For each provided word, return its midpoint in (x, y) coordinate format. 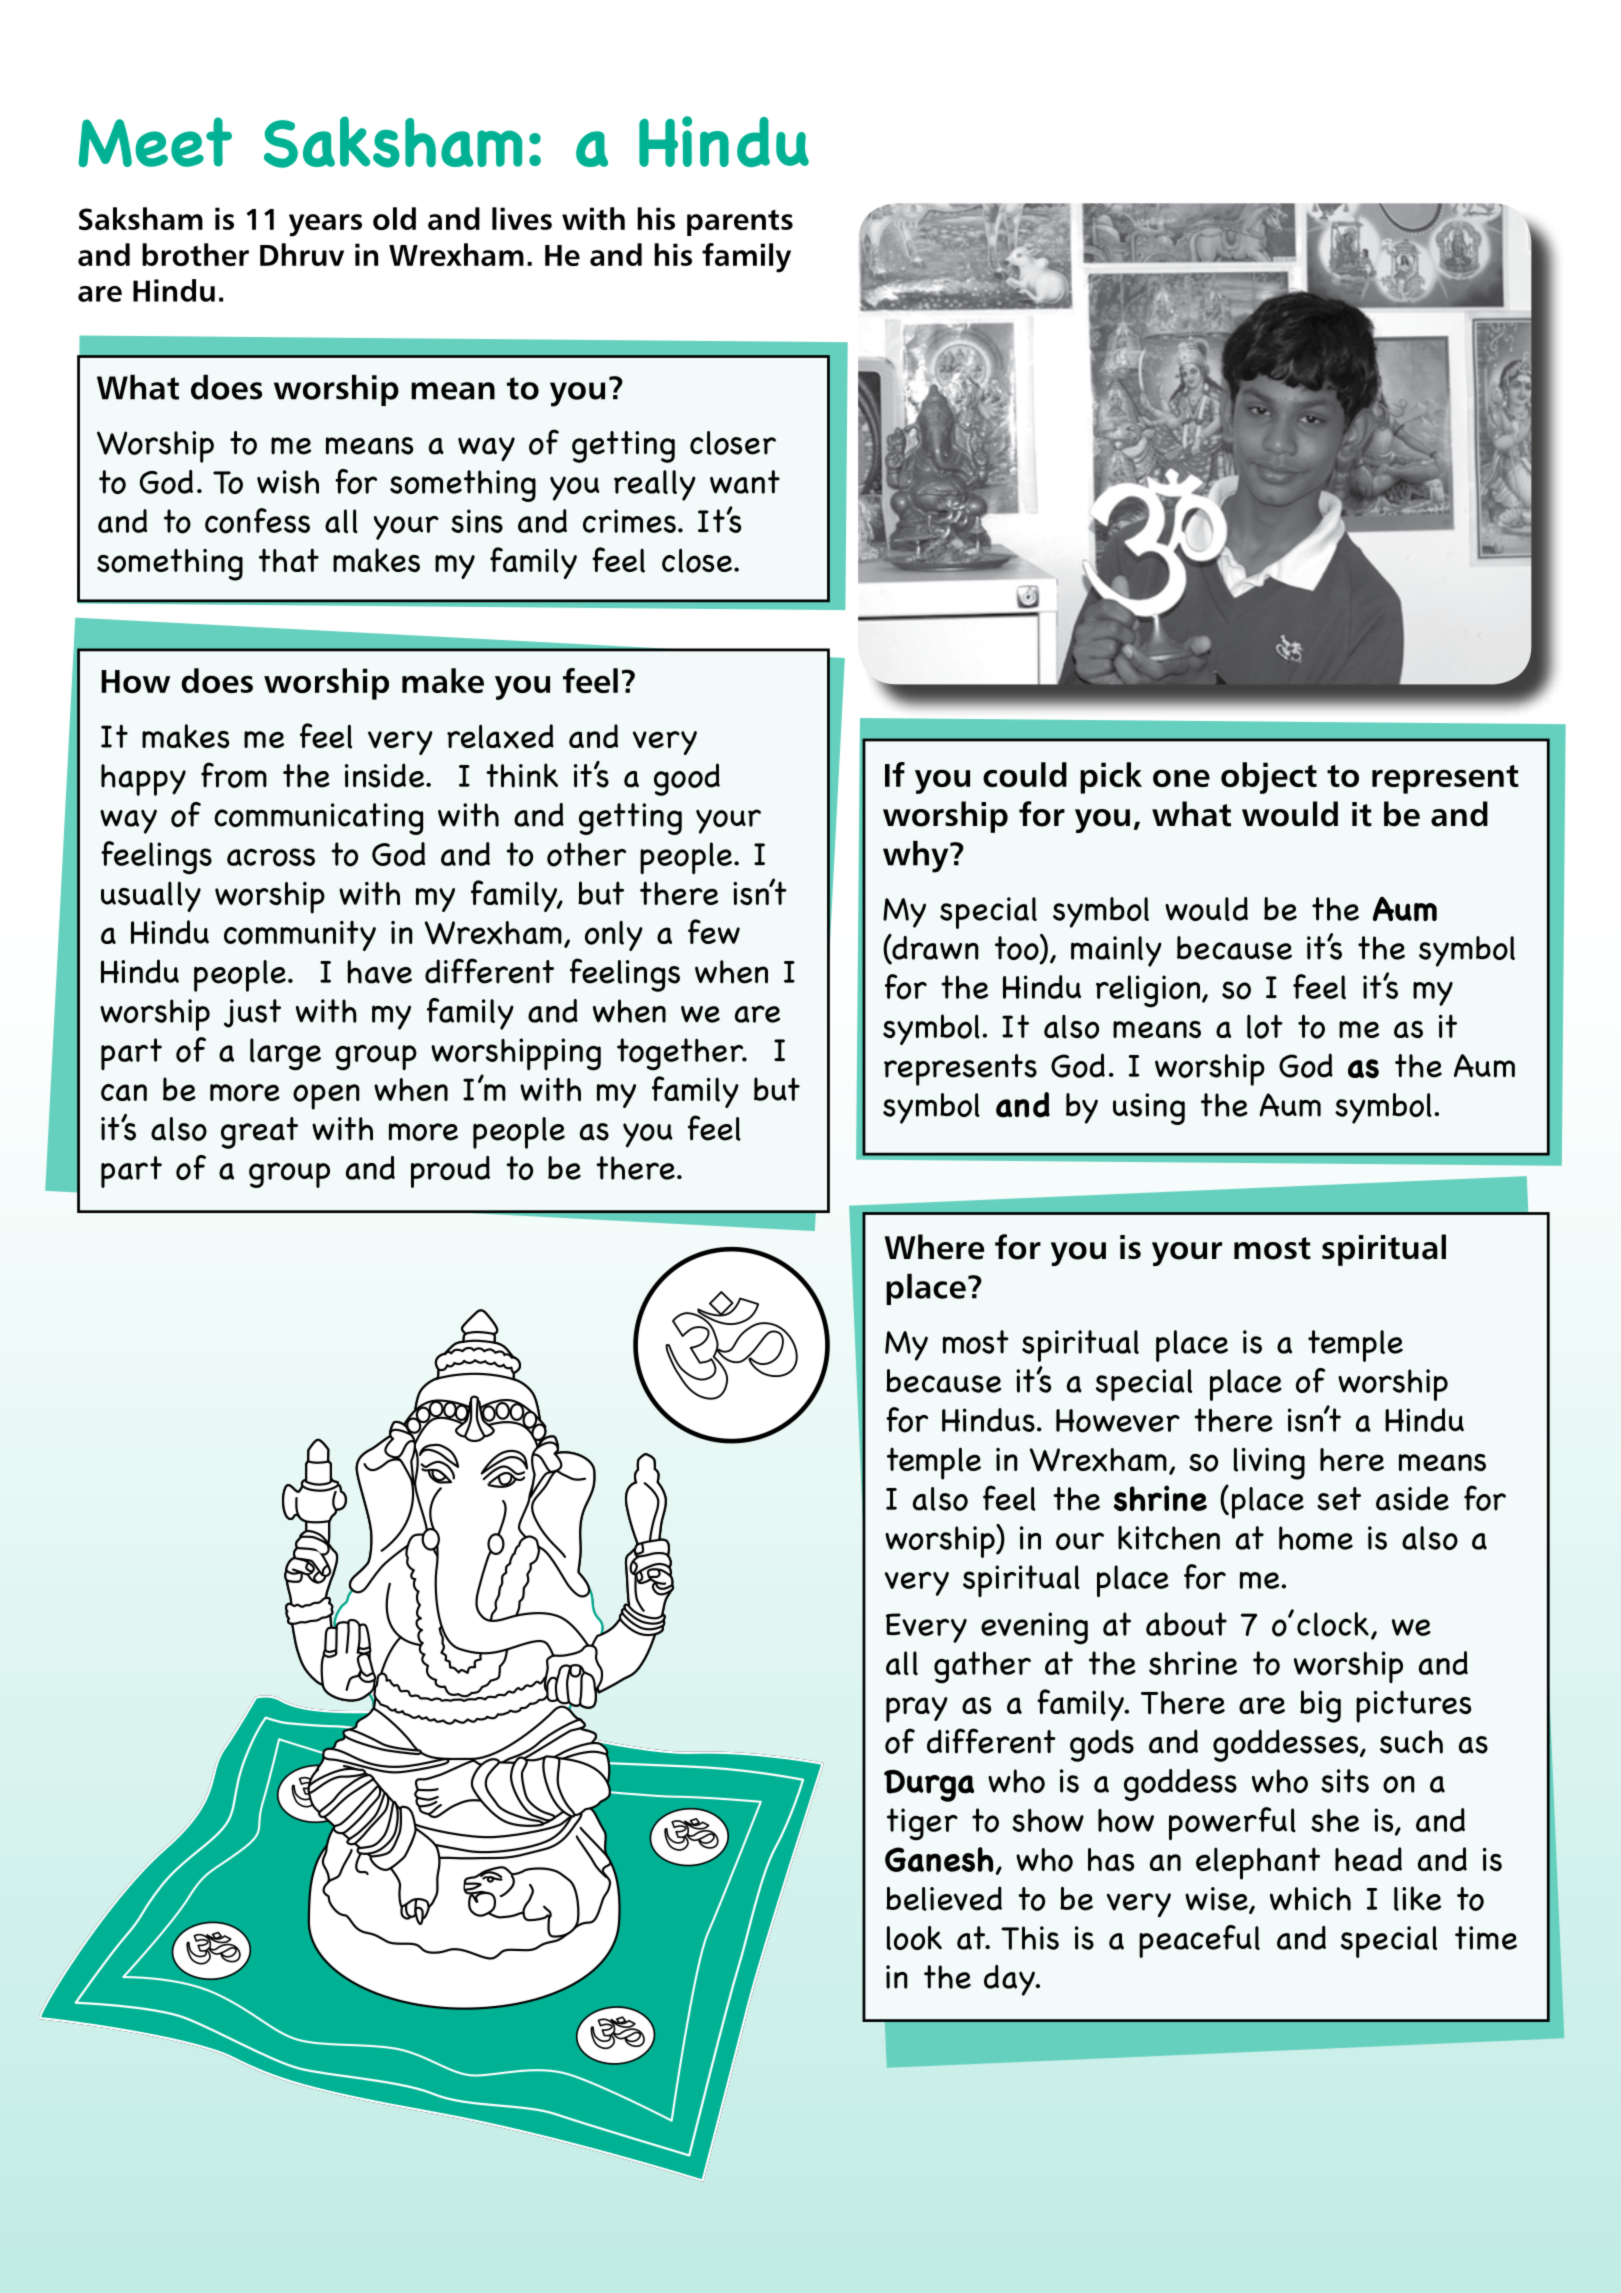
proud (450, 1172)
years (325, 225)
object (1269, 778)
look (914, 1938)
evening (1034, 1628)
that (289, 560)
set (1339, 1499)
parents (740, 223)
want (745, 482)
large (285, 1054)
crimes (631, 521)
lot (1265, 1026)
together (681, 1054)
